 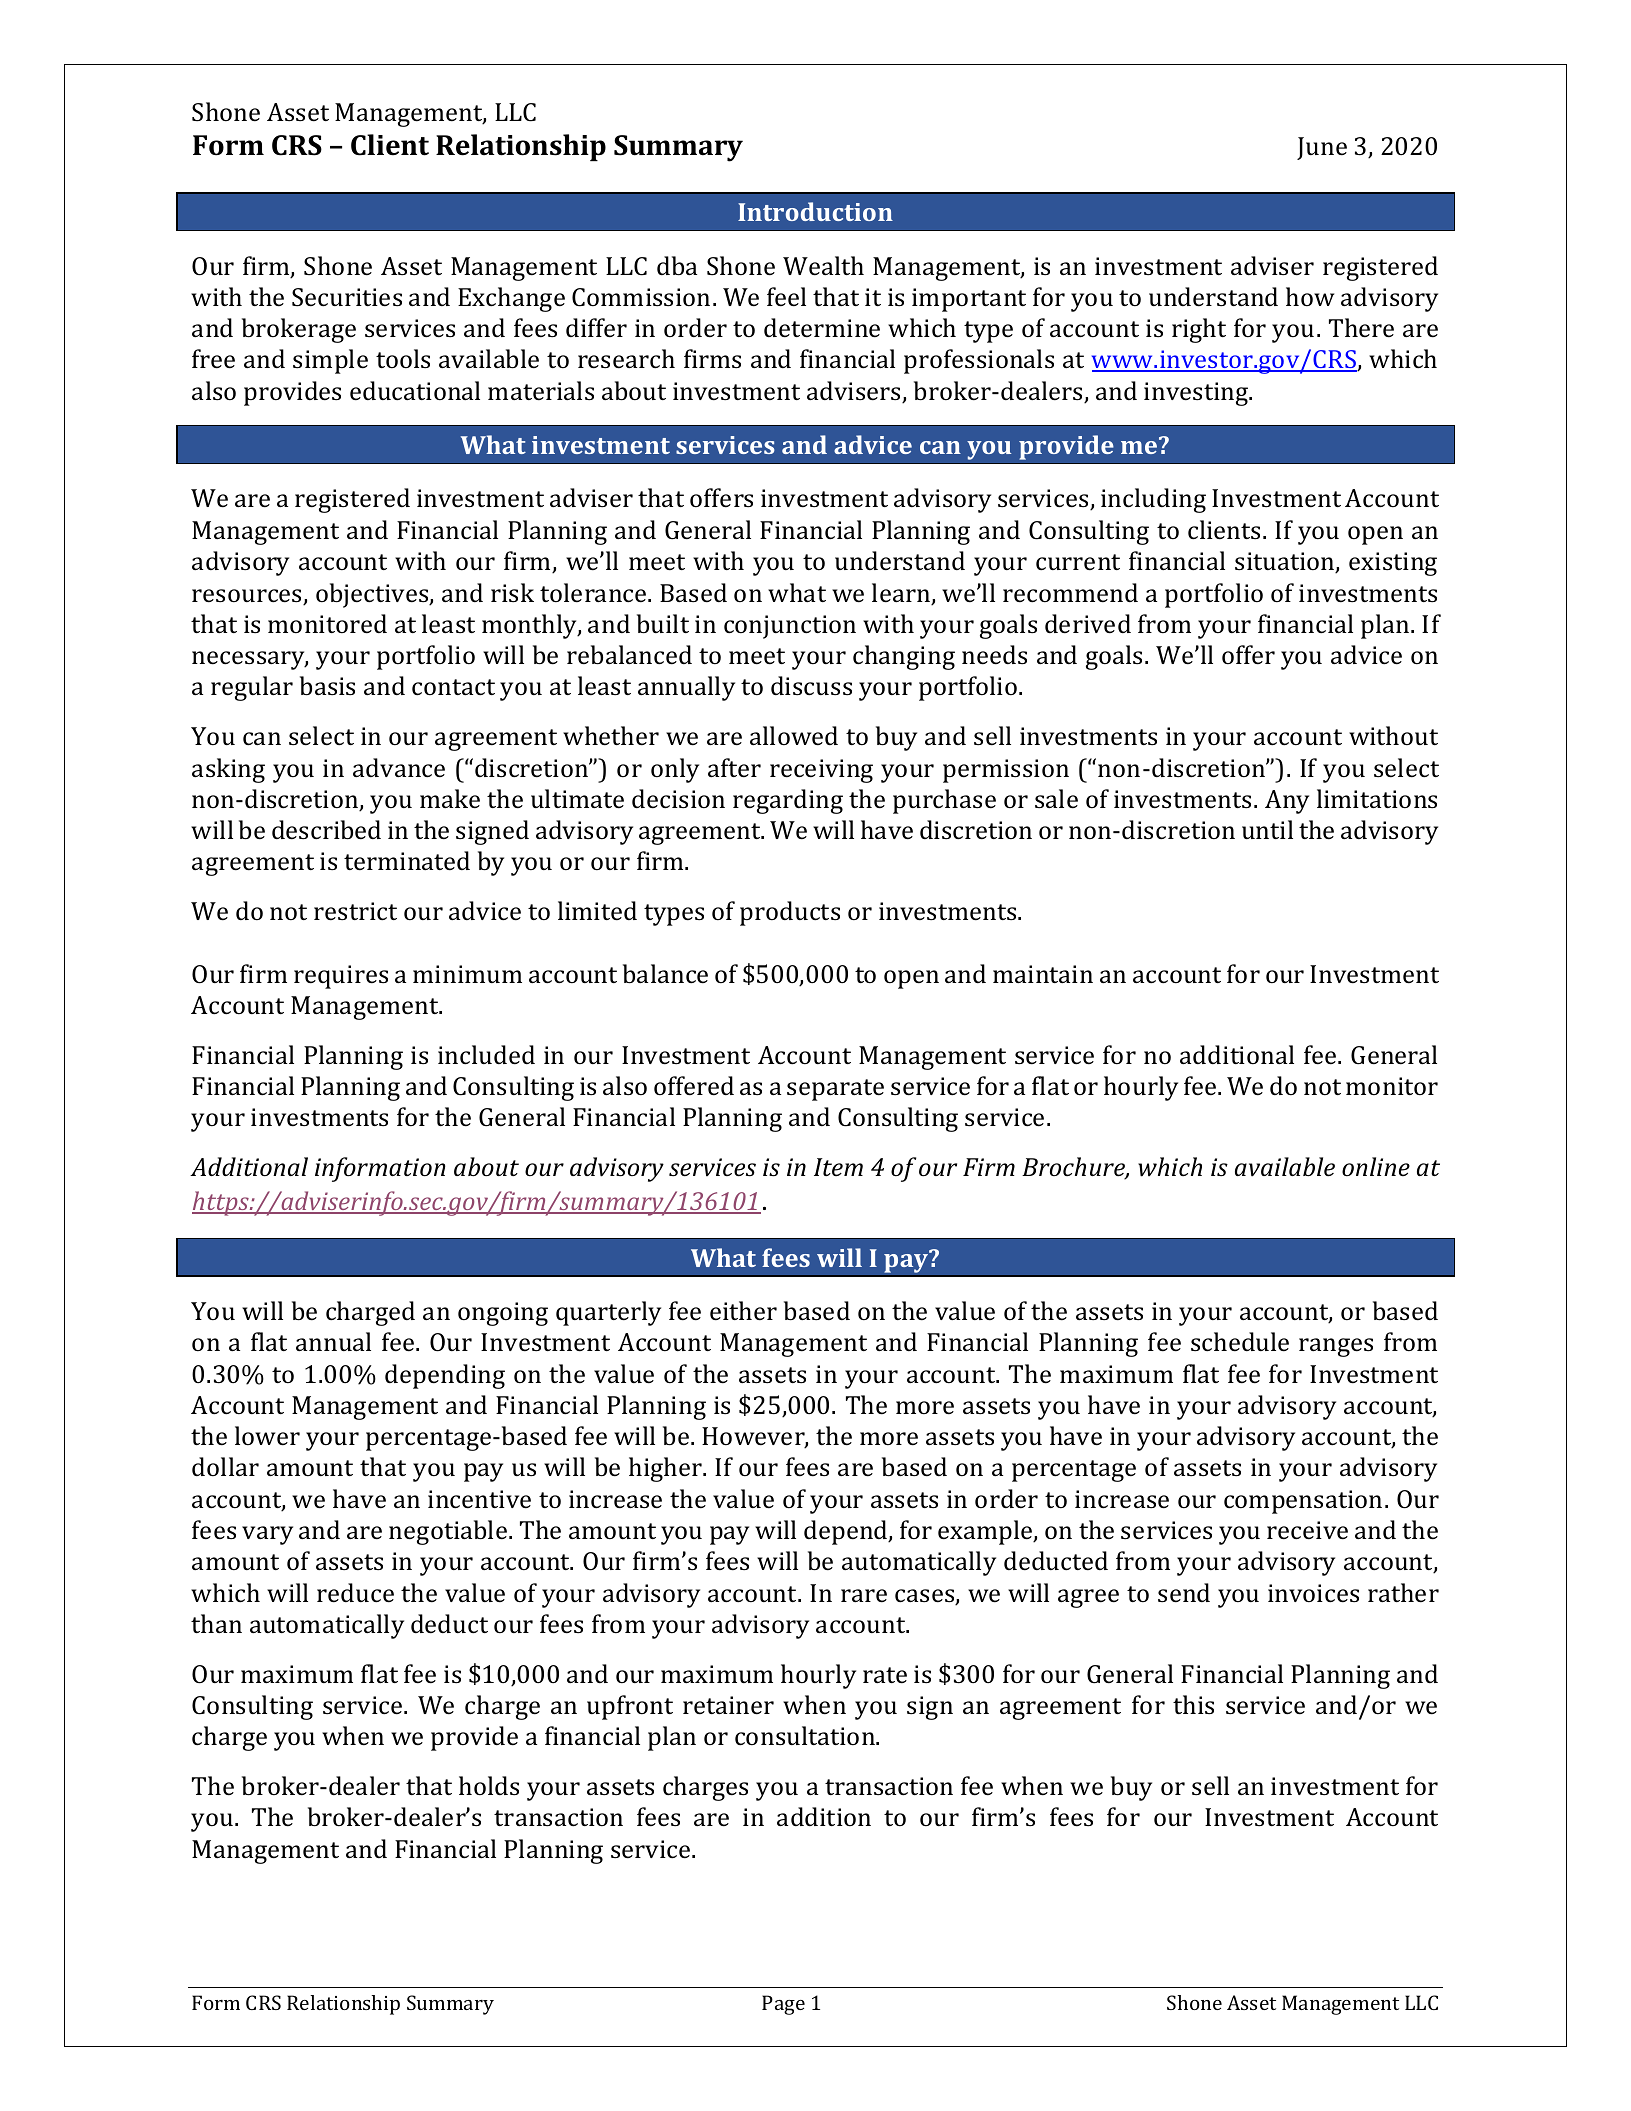 I want to click on Introduction, so click(x=815, y=211).
